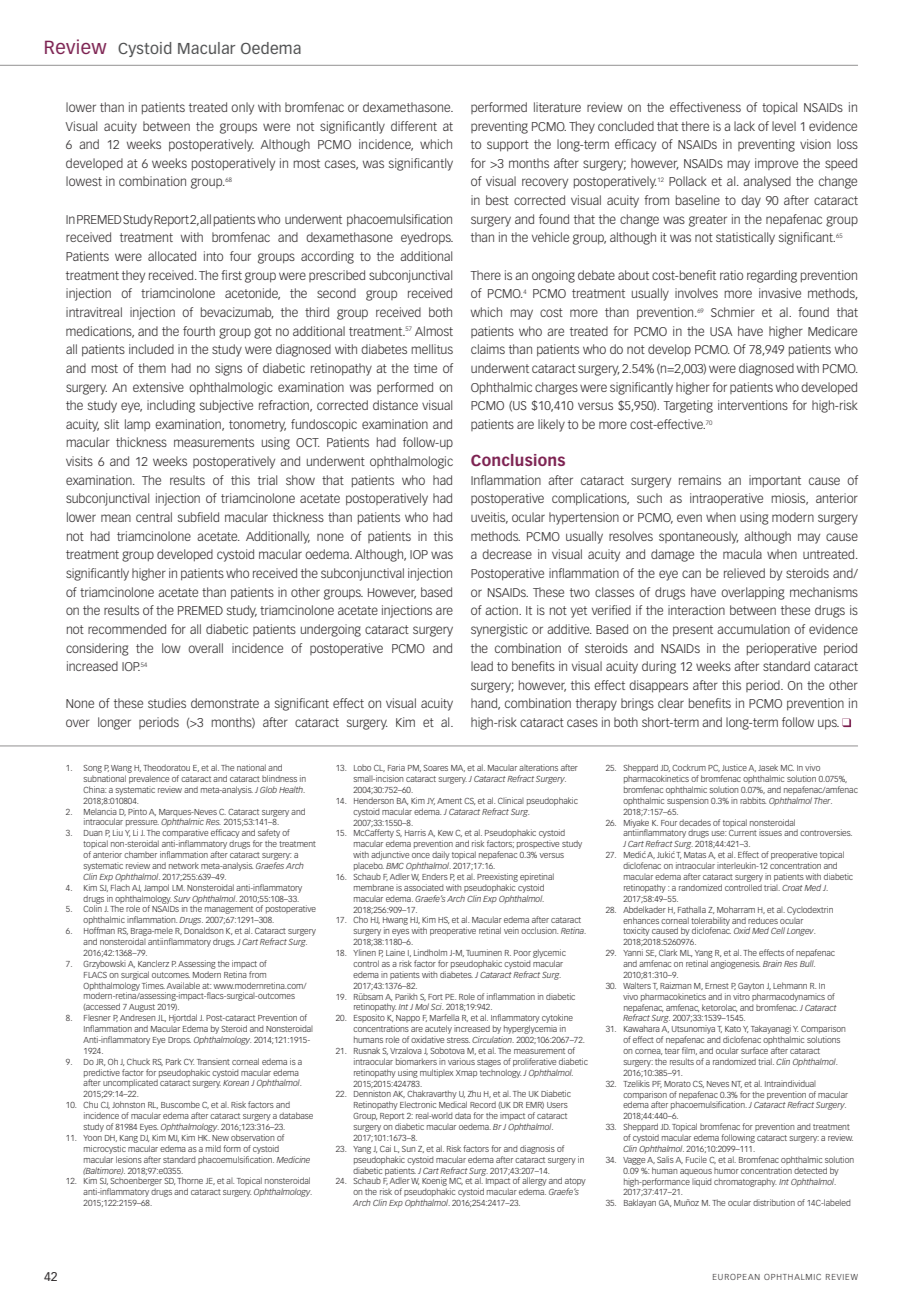 This document has height=1308, width=924. Describe the element at coordinates (242, 108) in the document. I see `only` at that location.
